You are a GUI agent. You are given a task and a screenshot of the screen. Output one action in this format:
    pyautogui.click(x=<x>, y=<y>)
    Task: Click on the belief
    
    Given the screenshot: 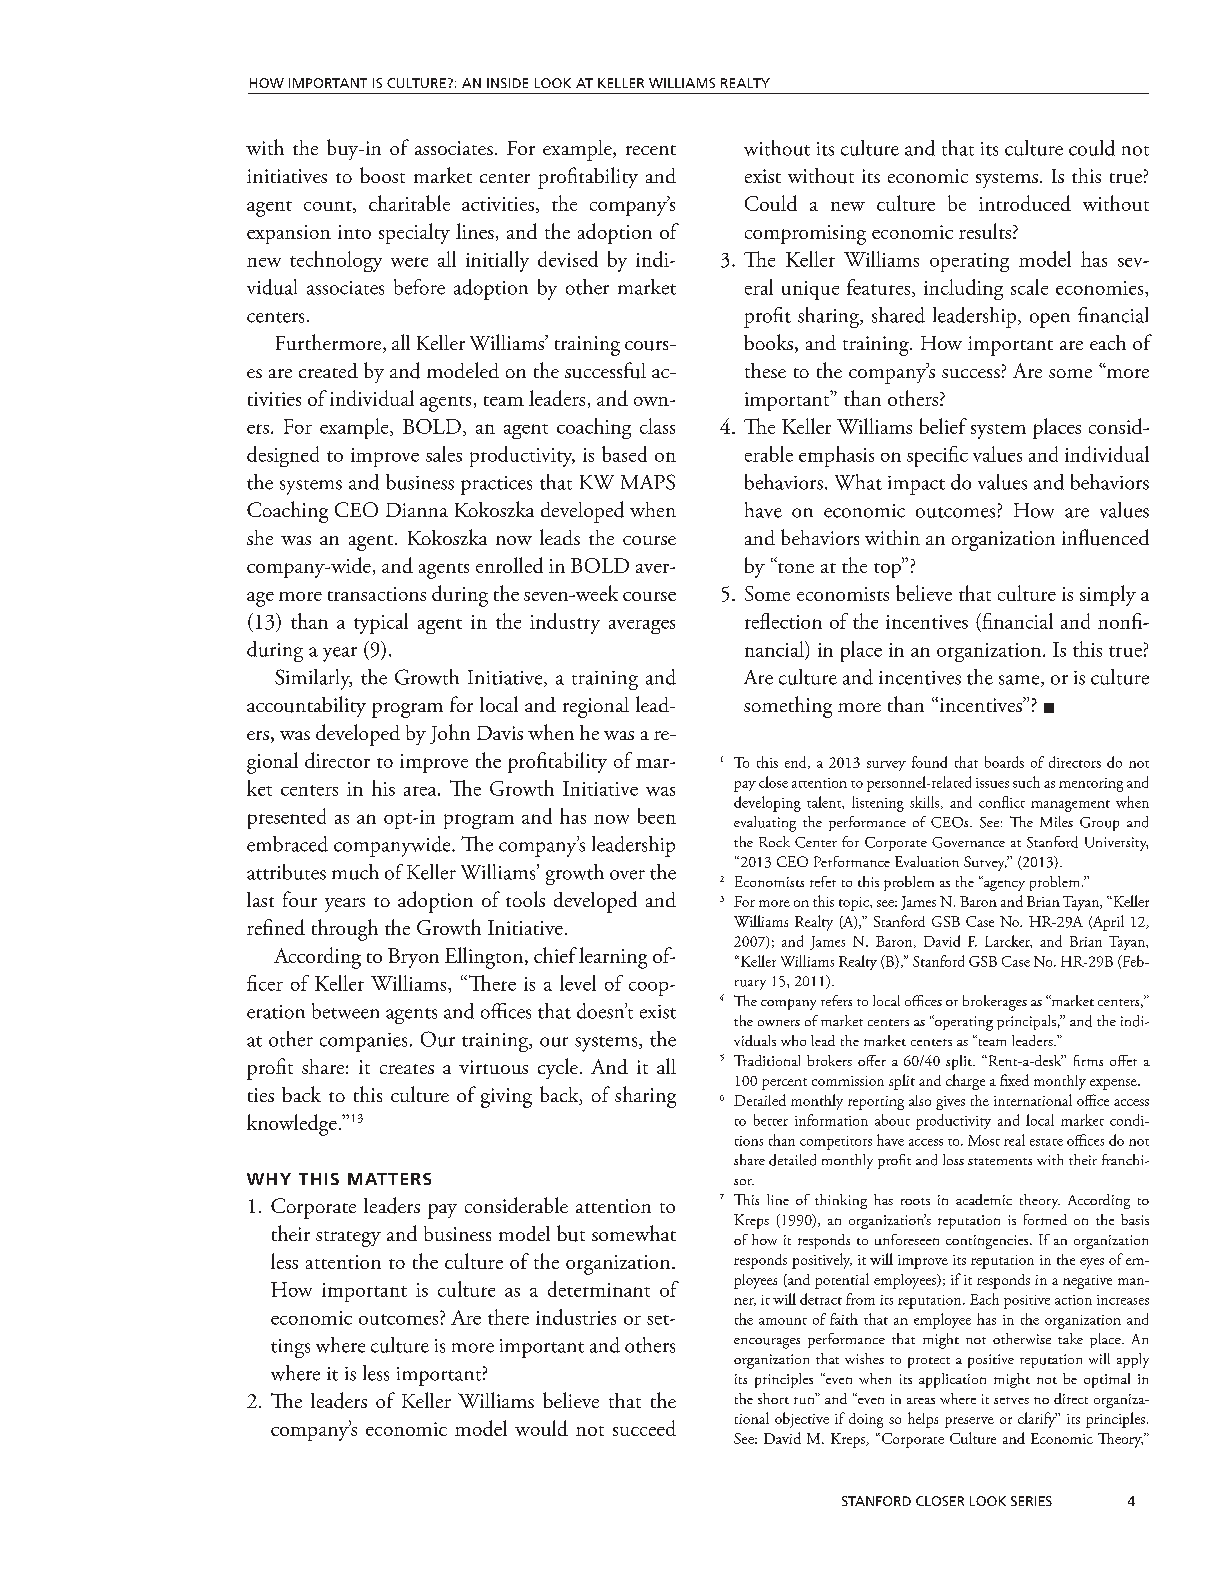 What is the action you would take?
    pyautogui.click(x=943, y=426)
